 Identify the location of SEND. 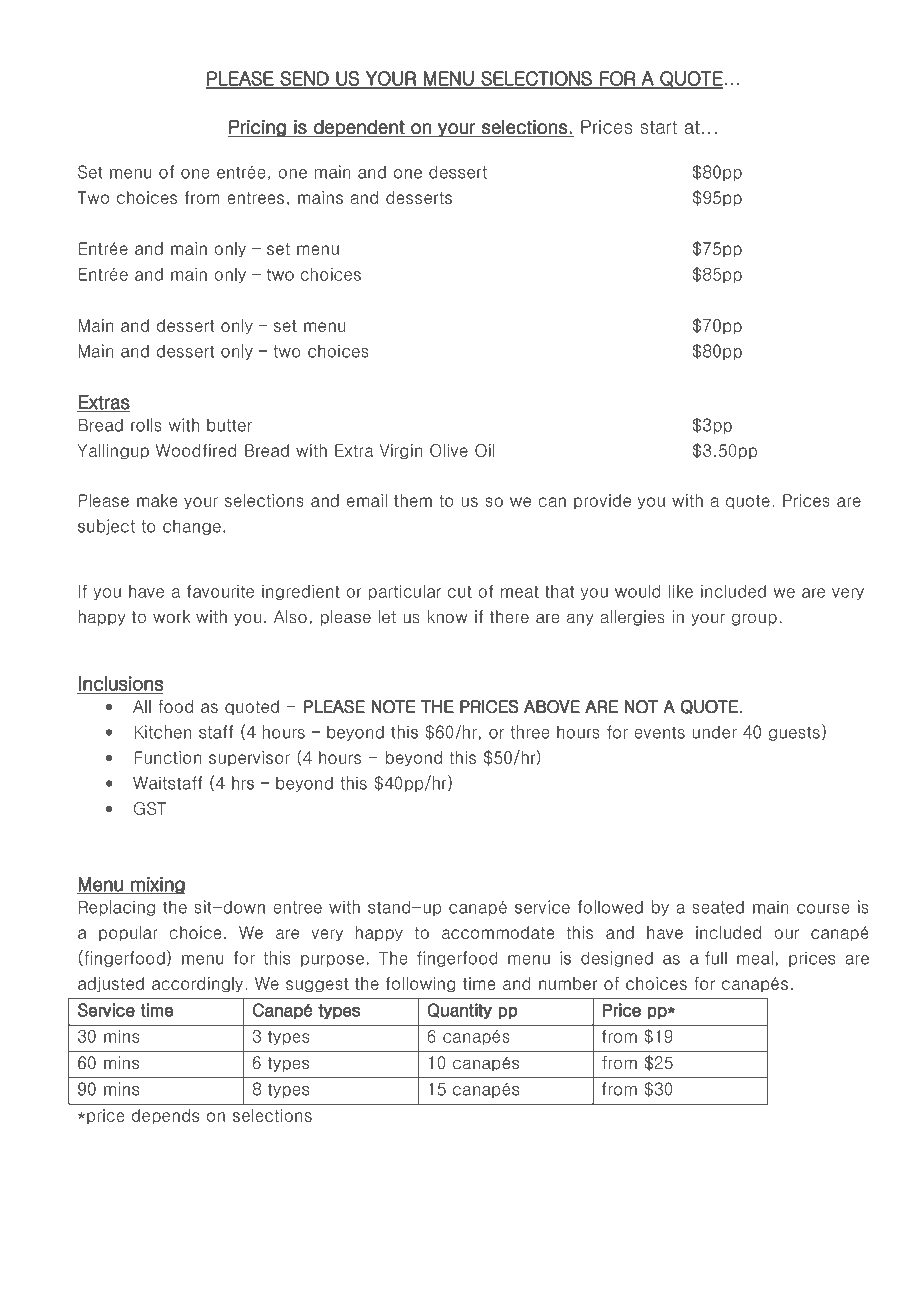
(305, 79).
